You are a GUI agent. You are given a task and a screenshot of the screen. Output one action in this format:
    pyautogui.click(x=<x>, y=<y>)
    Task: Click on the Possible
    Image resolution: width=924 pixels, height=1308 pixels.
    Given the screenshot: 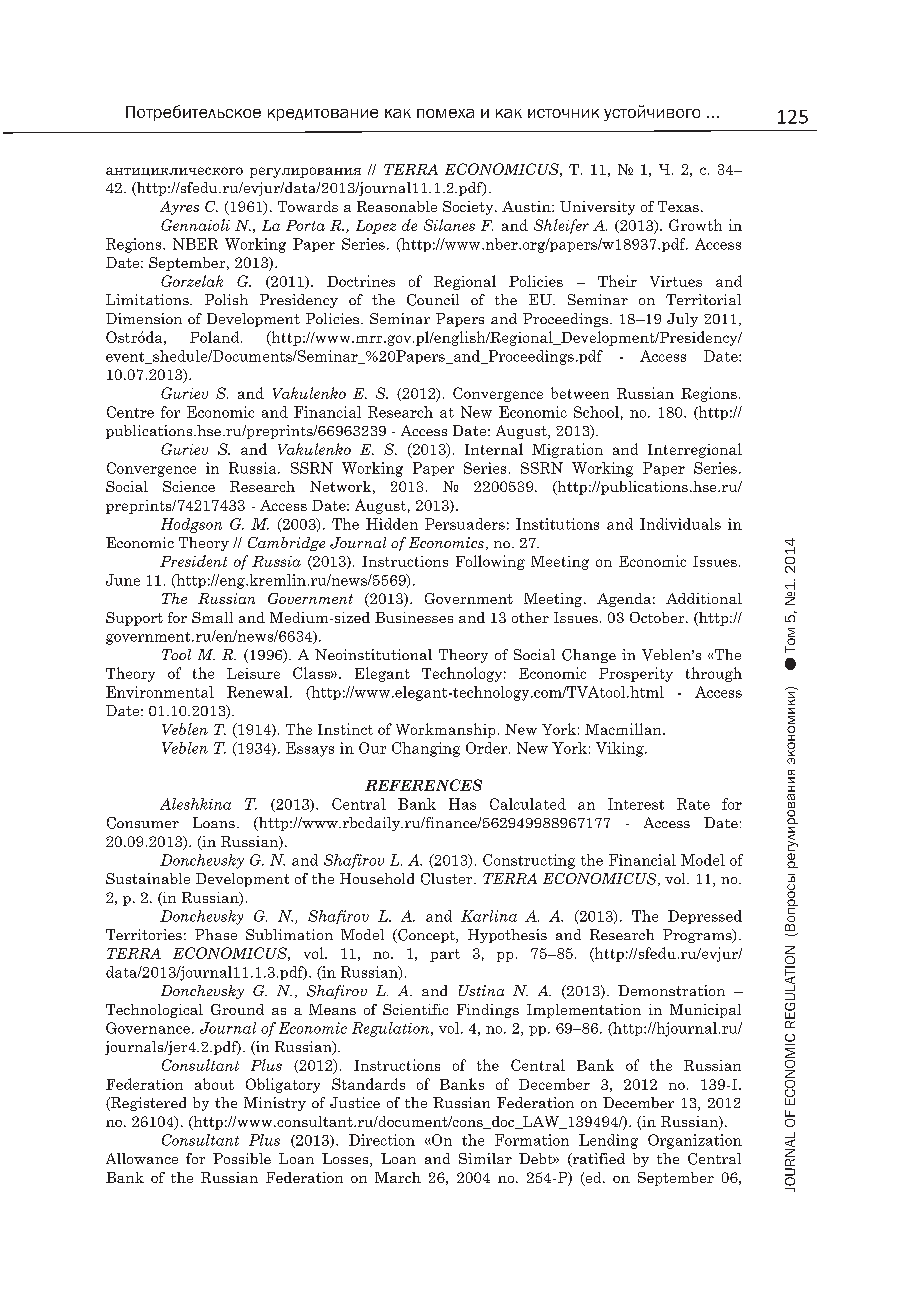 What is the action you would take?
    pyautogui.click(x=242, y=1158)
